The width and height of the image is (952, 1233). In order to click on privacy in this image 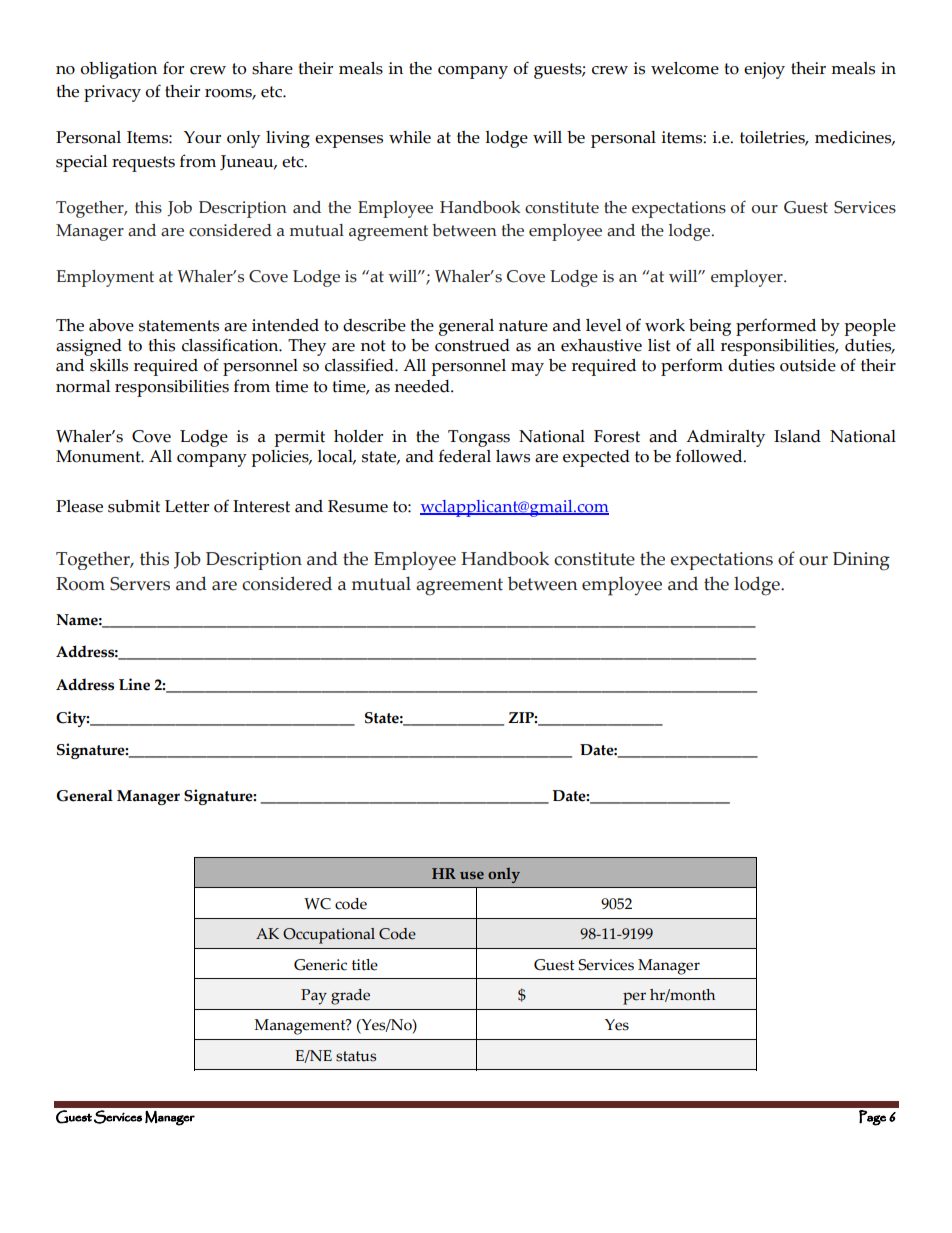, I will do `click(112, 93)`.
